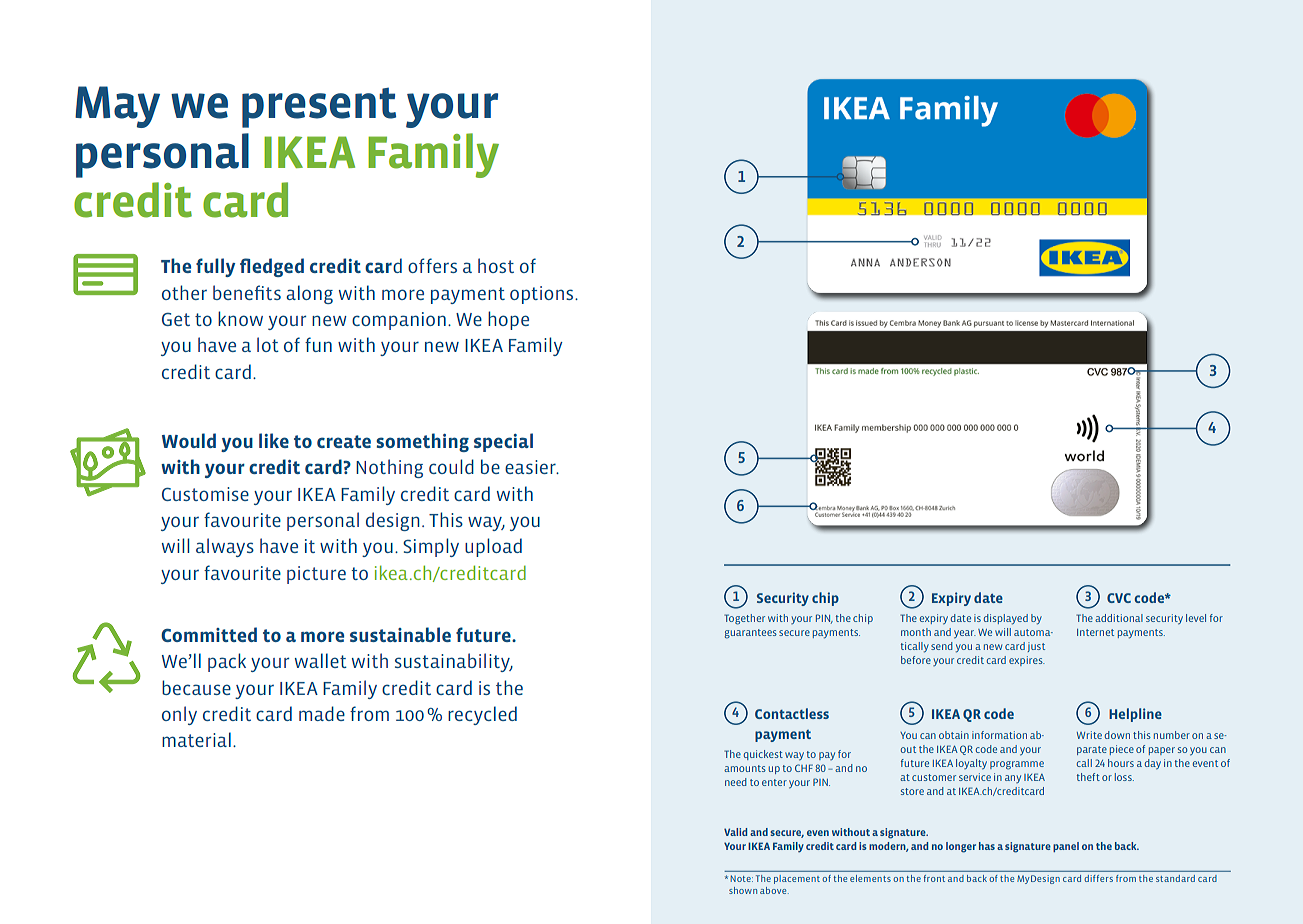 Image resolution: width=1303 pixels, height=924 pixels. What do you see at coordinates (196, 739) in the document?
I see `material` at bounding box center [196, 739].
